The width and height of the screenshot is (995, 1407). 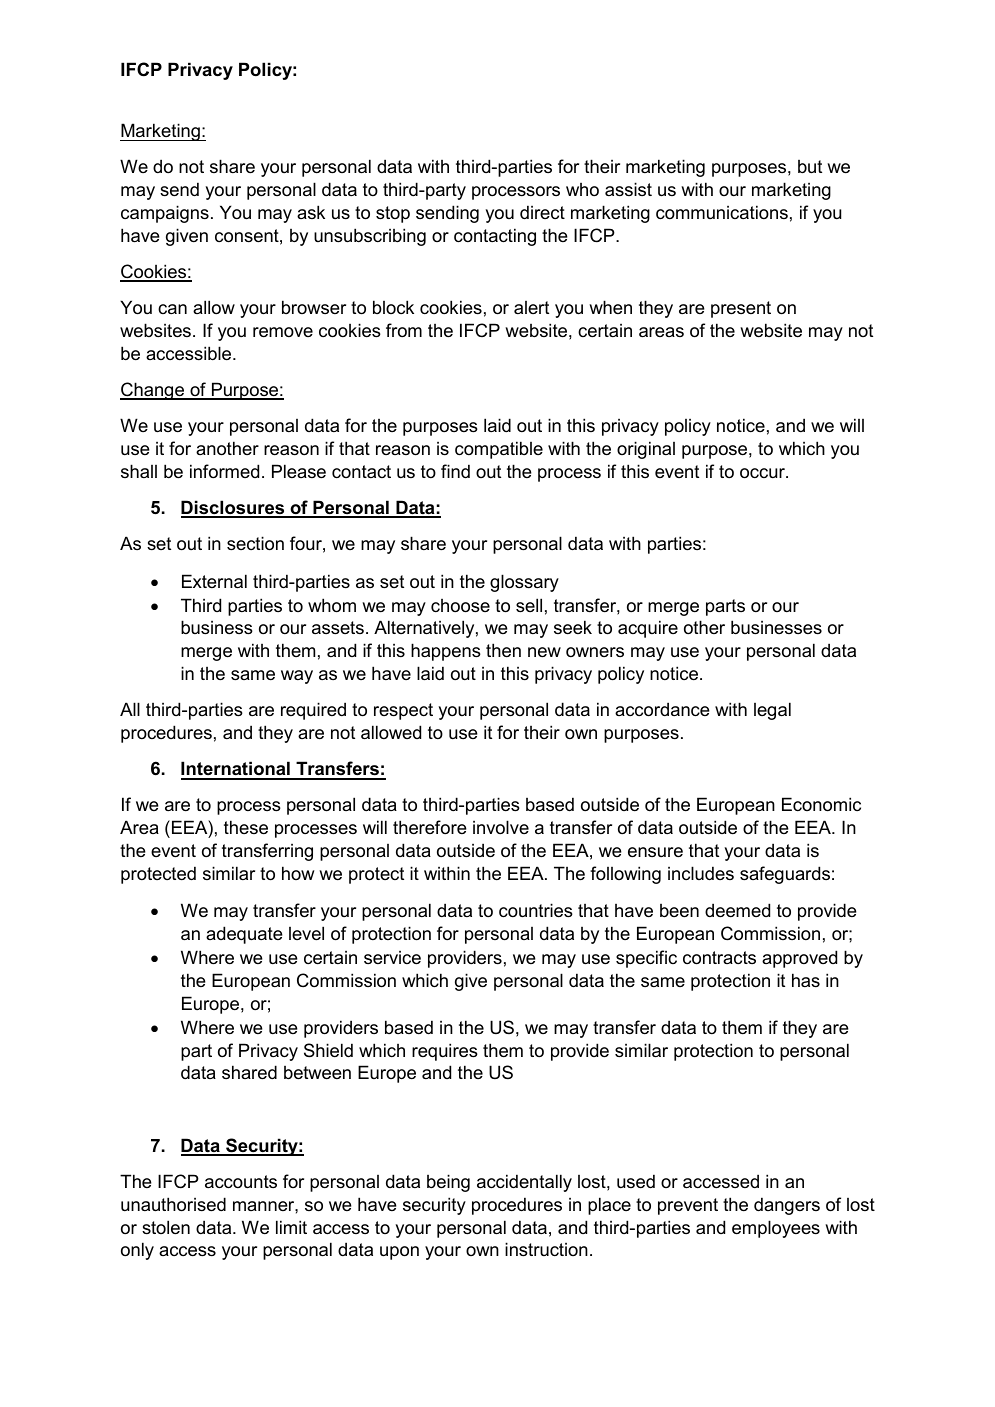 I want to click on employees, so click(x=776, y=1229).
